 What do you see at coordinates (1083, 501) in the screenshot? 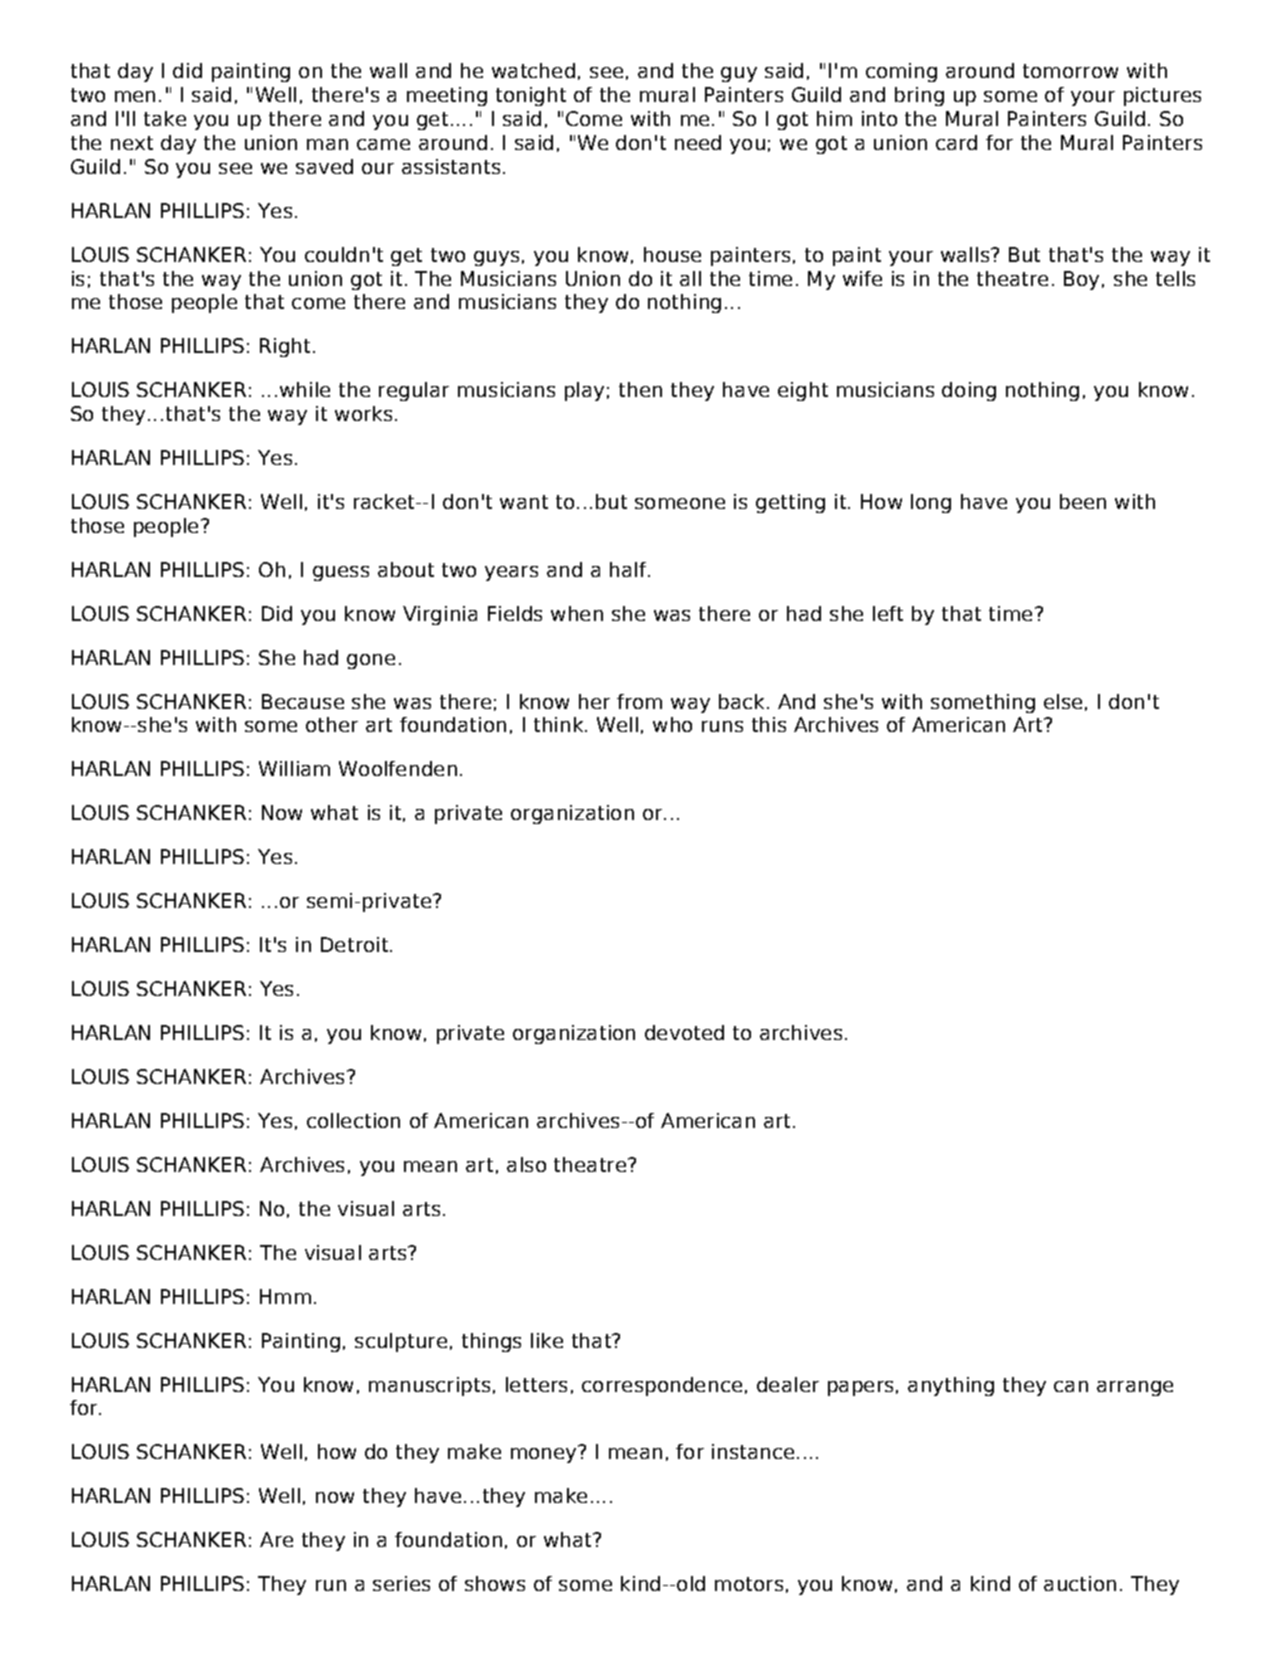
I see `been` at bounding box center [1083, 501].
